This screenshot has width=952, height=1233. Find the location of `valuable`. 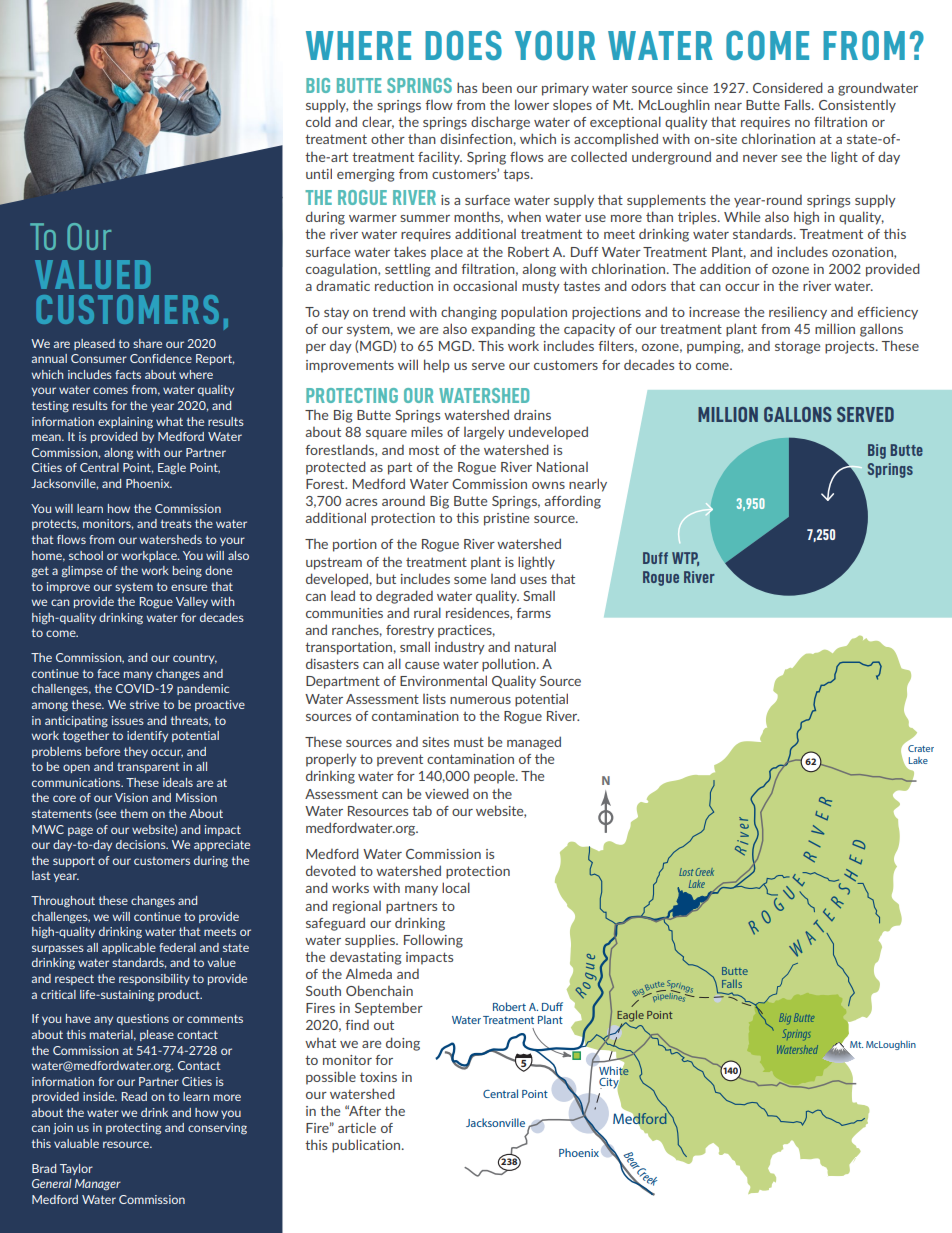

valuable is located at coordinates (76, 1143).
